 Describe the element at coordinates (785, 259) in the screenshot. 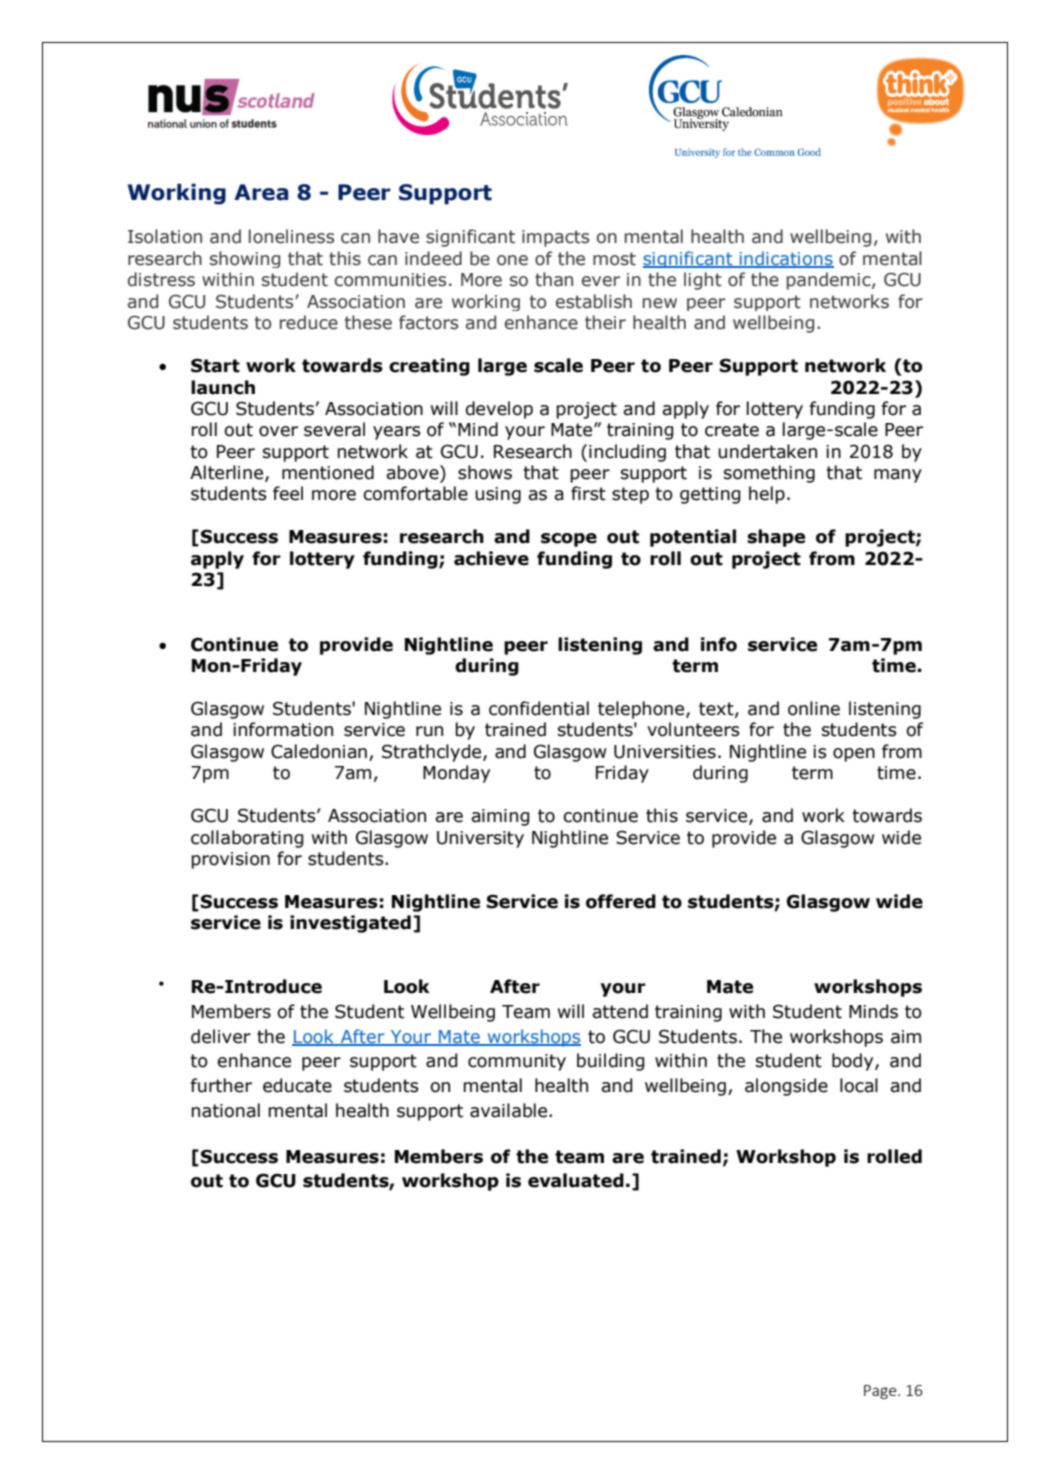

I see `indications` at that location.
